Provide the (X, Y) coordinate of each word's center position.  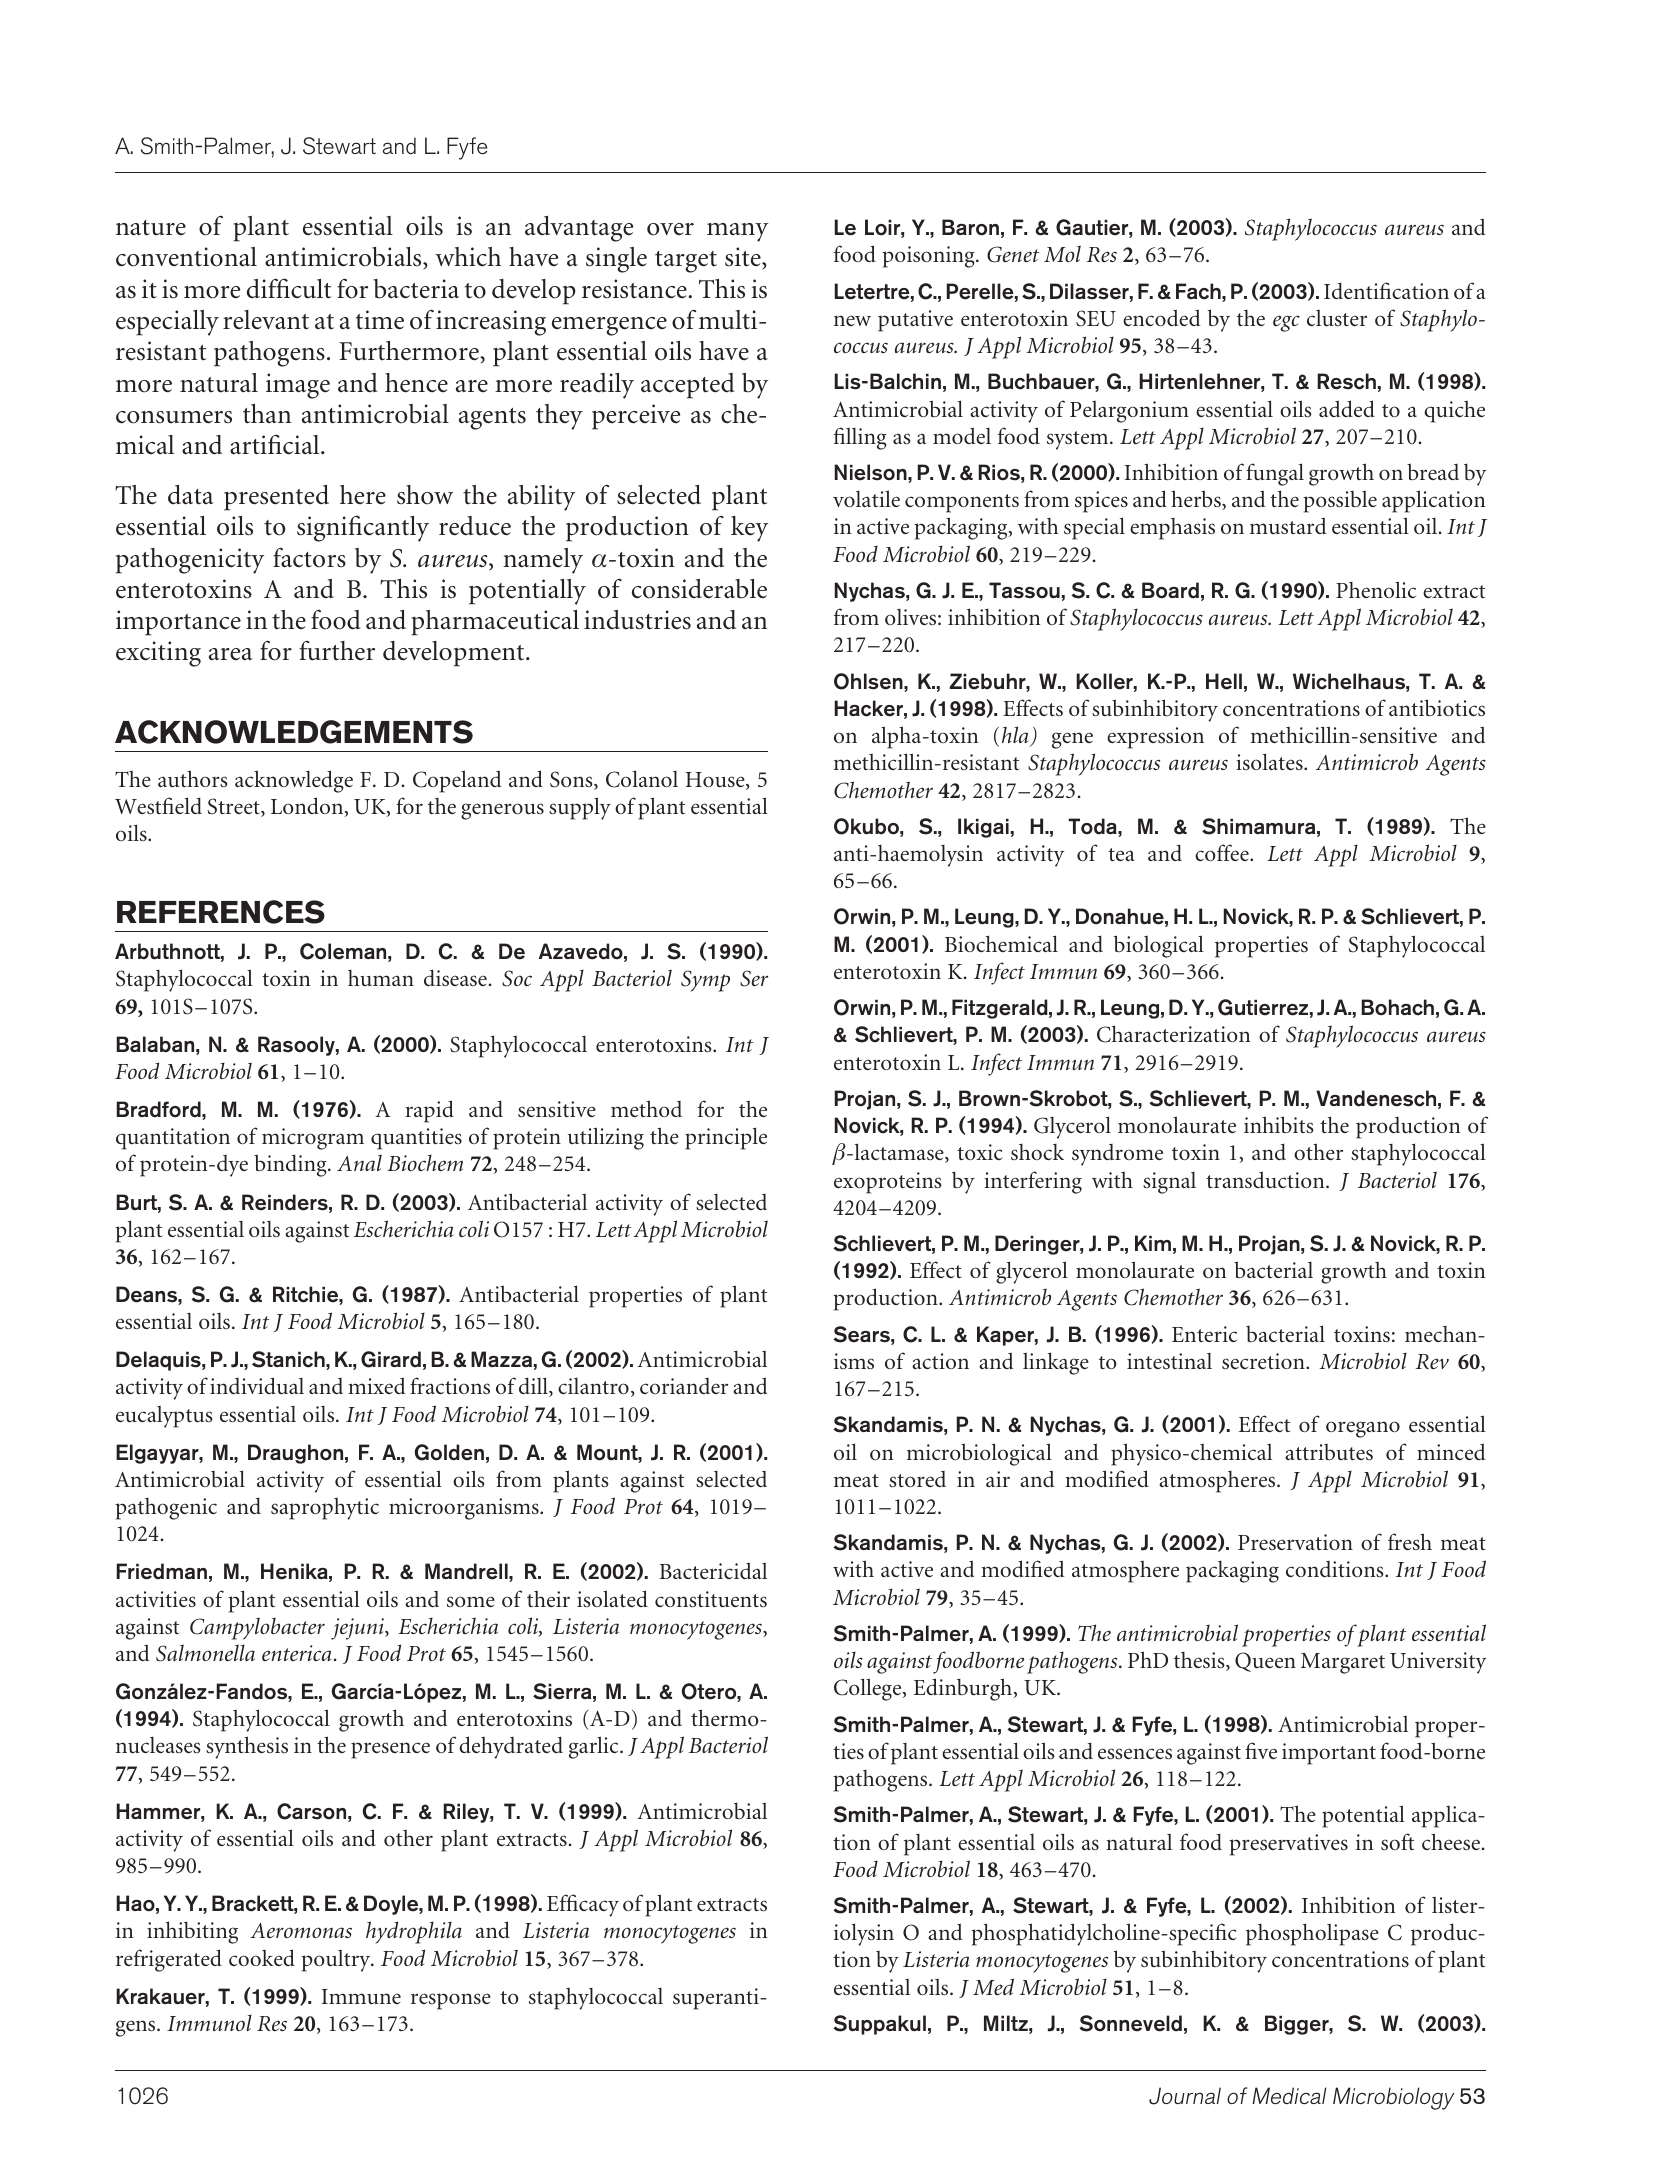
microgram (313, 1139)
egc (1286, 323)
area (230, 654)
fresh (1410, 1541)
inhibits (1278, 1124)
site (744, 258)
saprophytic (325, 1509)
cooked (262, 1957)
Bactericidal (713, 1570)
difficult (289, 288)
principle (726, 1138)
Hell (1224, 681)
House (716, 781)
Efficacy (583, 1905)
